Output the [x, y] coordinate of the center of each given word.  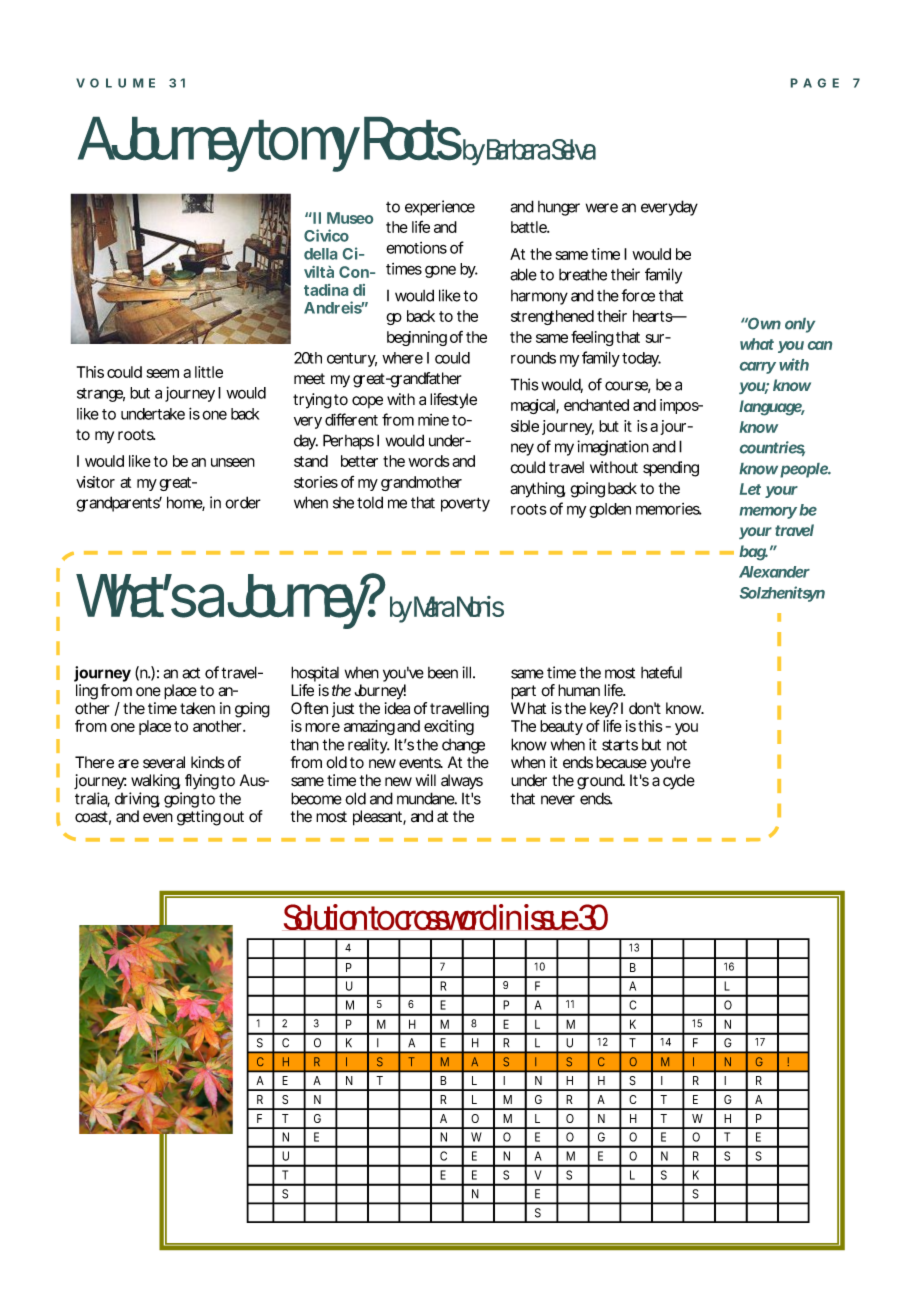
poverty [465, 504]
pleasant [379, 818]
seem [163, 373]
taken [197, 708]
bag [753, 553]
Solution [326, 917]
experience [440, 208]
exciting [449, 727]
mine [433, 420]
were [602, 208]
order [243, 502]
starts [620, 745]
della [320, 254]
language [771, 408]
